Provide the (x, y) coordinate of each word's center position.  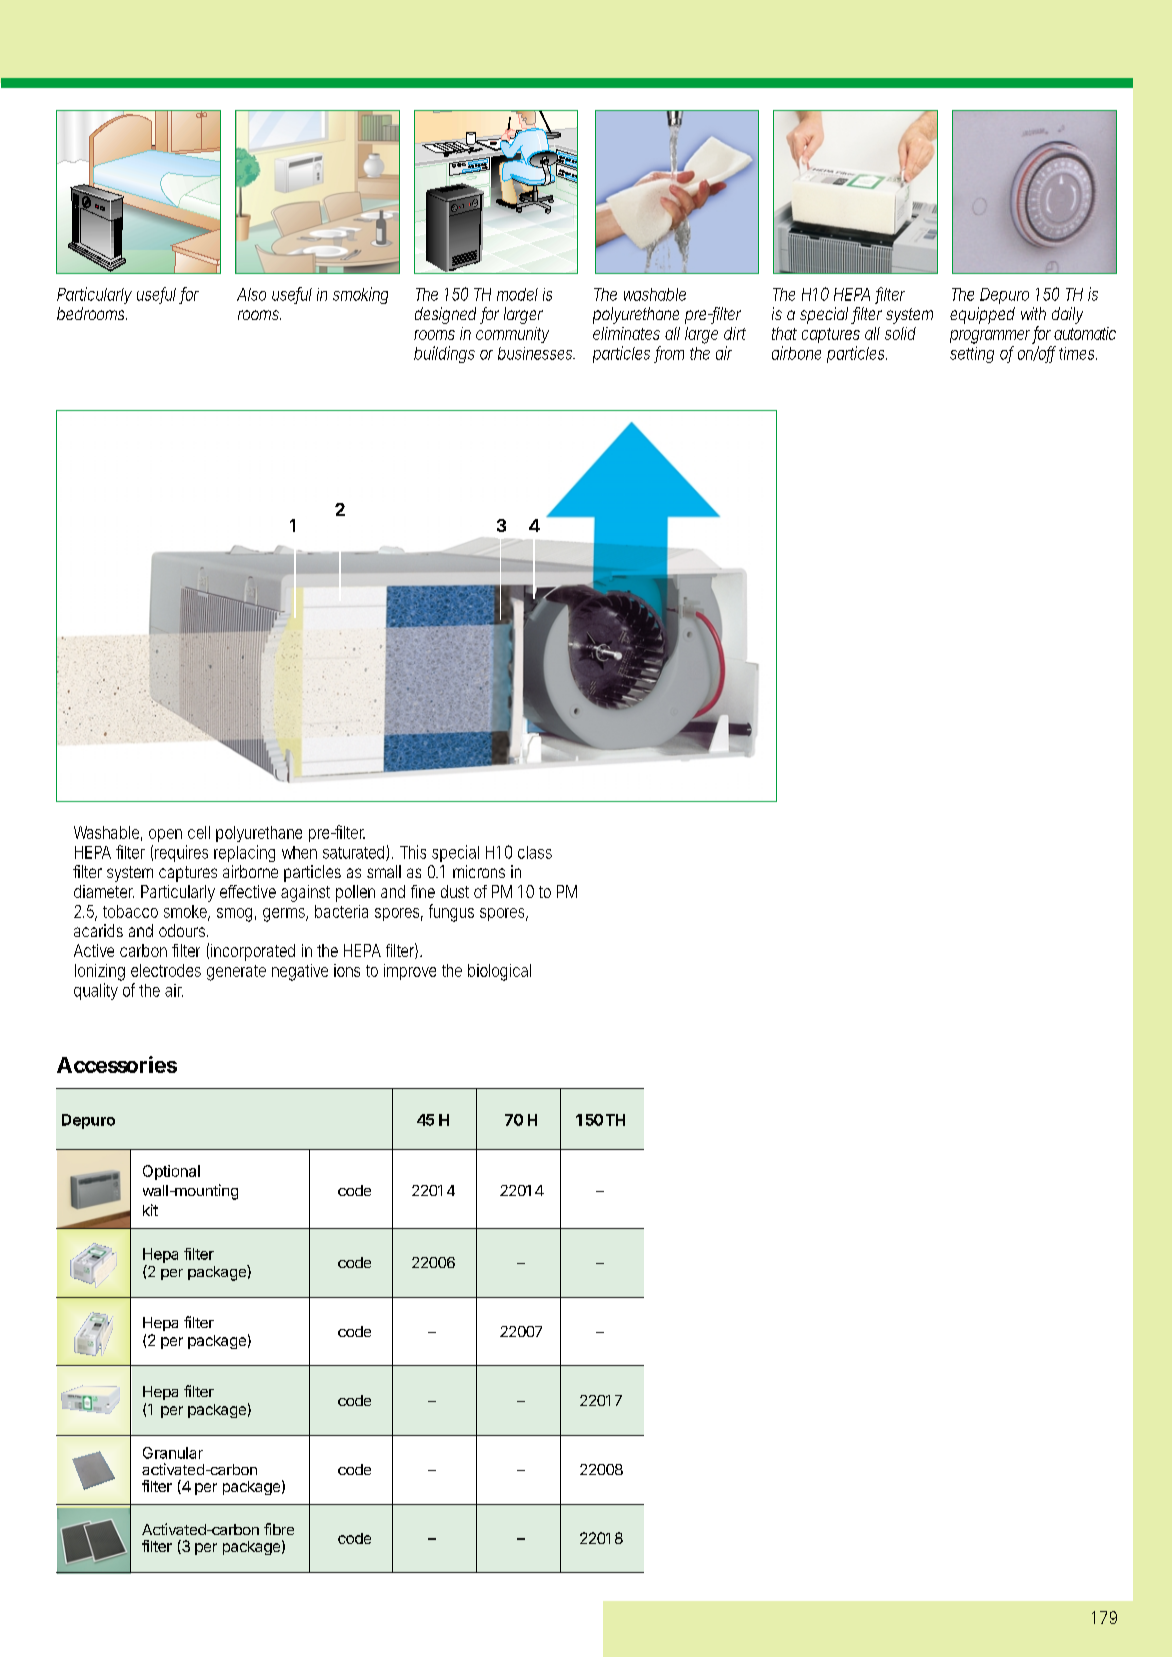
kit (150, 1210)
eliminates (626, 333)
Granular (173, 1453)
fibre (279, 1529)
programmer (990, 337)
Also (251, 294)
